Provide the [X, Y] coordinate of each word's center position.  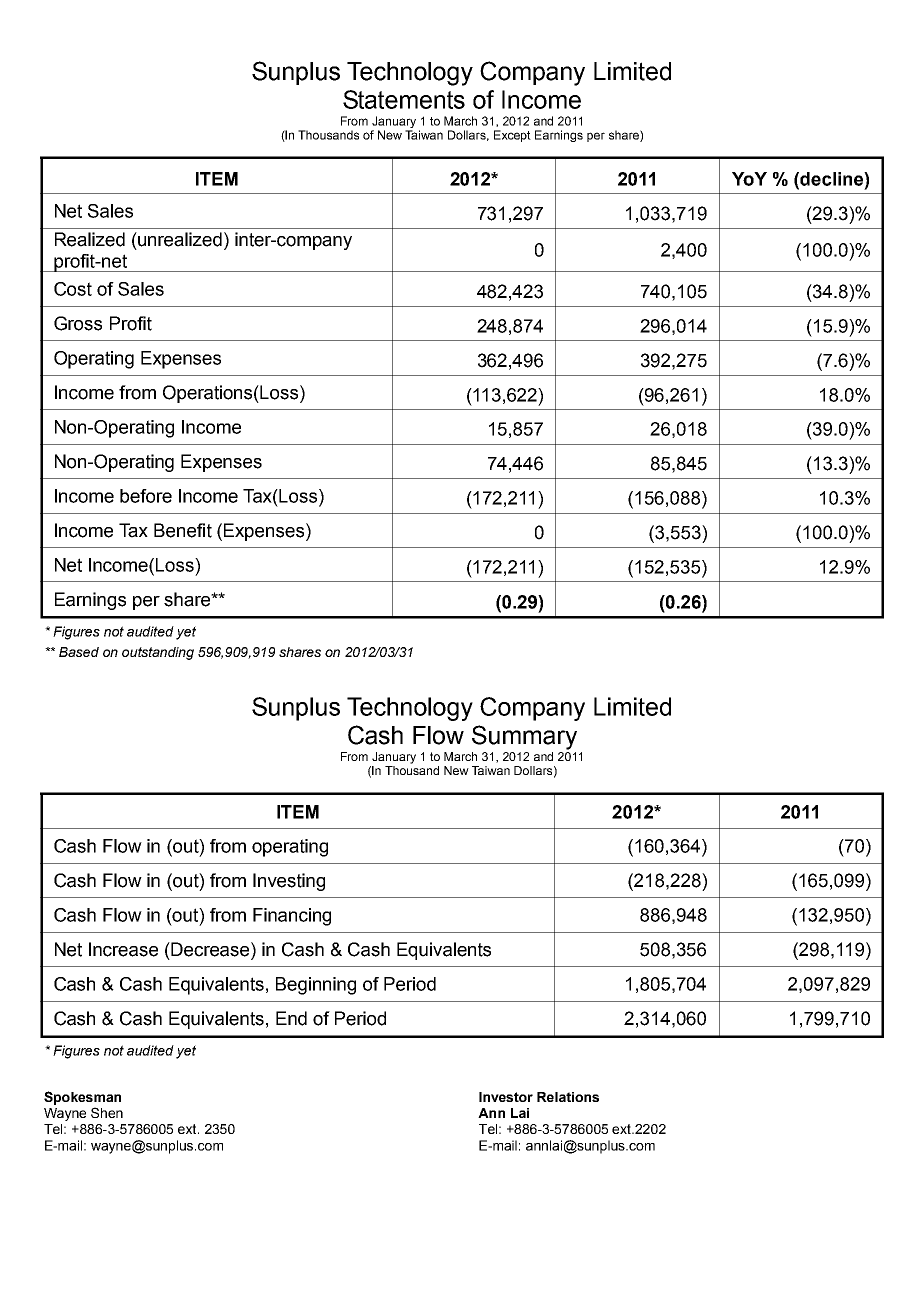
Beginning [316, 986]
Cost [73, 289]
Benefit [183, 530]
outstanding [158, 653]
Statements [404, 99]
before [146, 496]
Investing [289, 882]
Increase [123, 949]
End [291, 1018]
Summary [524, 737]
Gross [78, 323]
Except [512, 136]
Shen [107, 1112]
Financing [292, 917]
